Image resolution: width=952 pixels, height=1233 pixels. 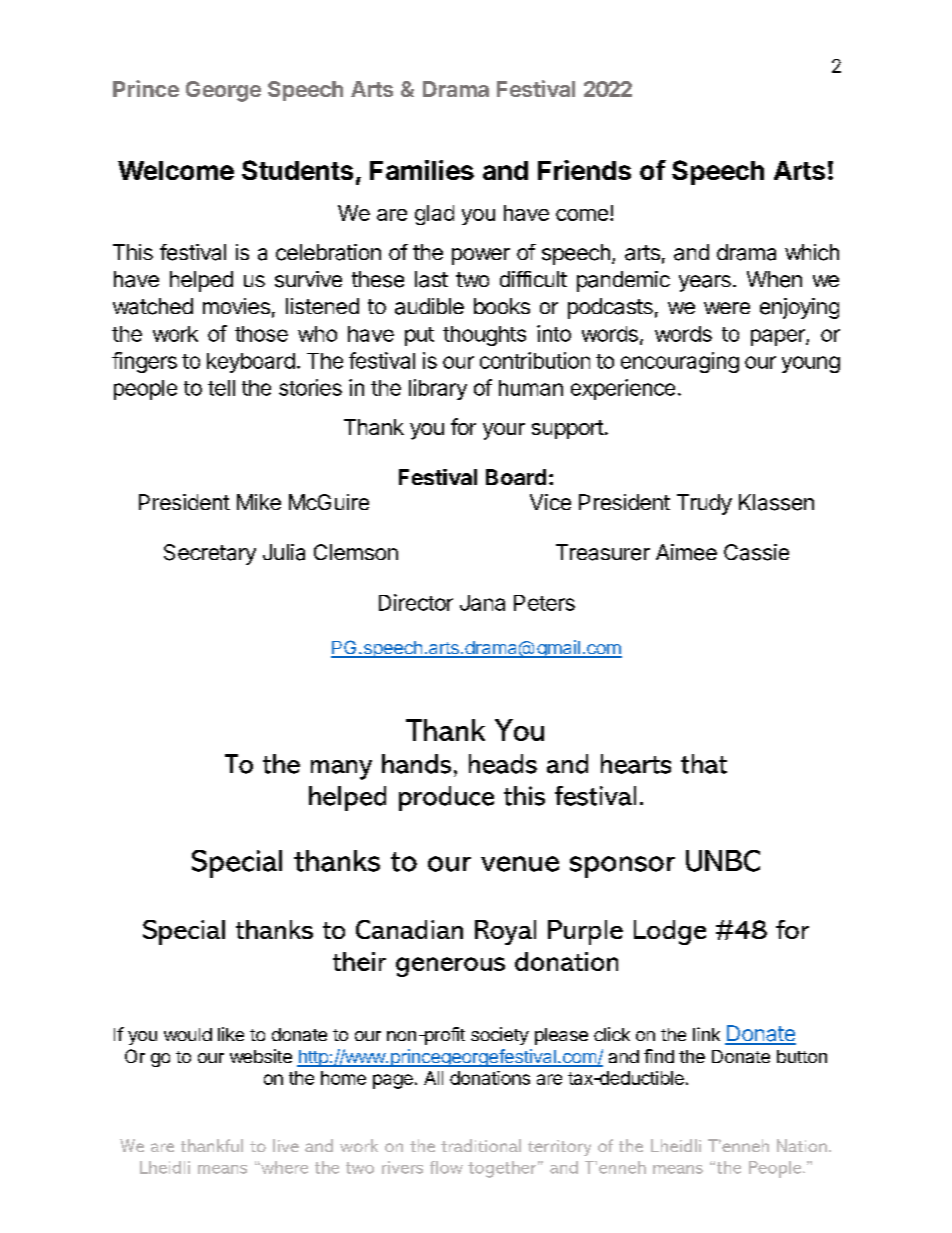 I want to click on live, so click(x=286, y=1145).
